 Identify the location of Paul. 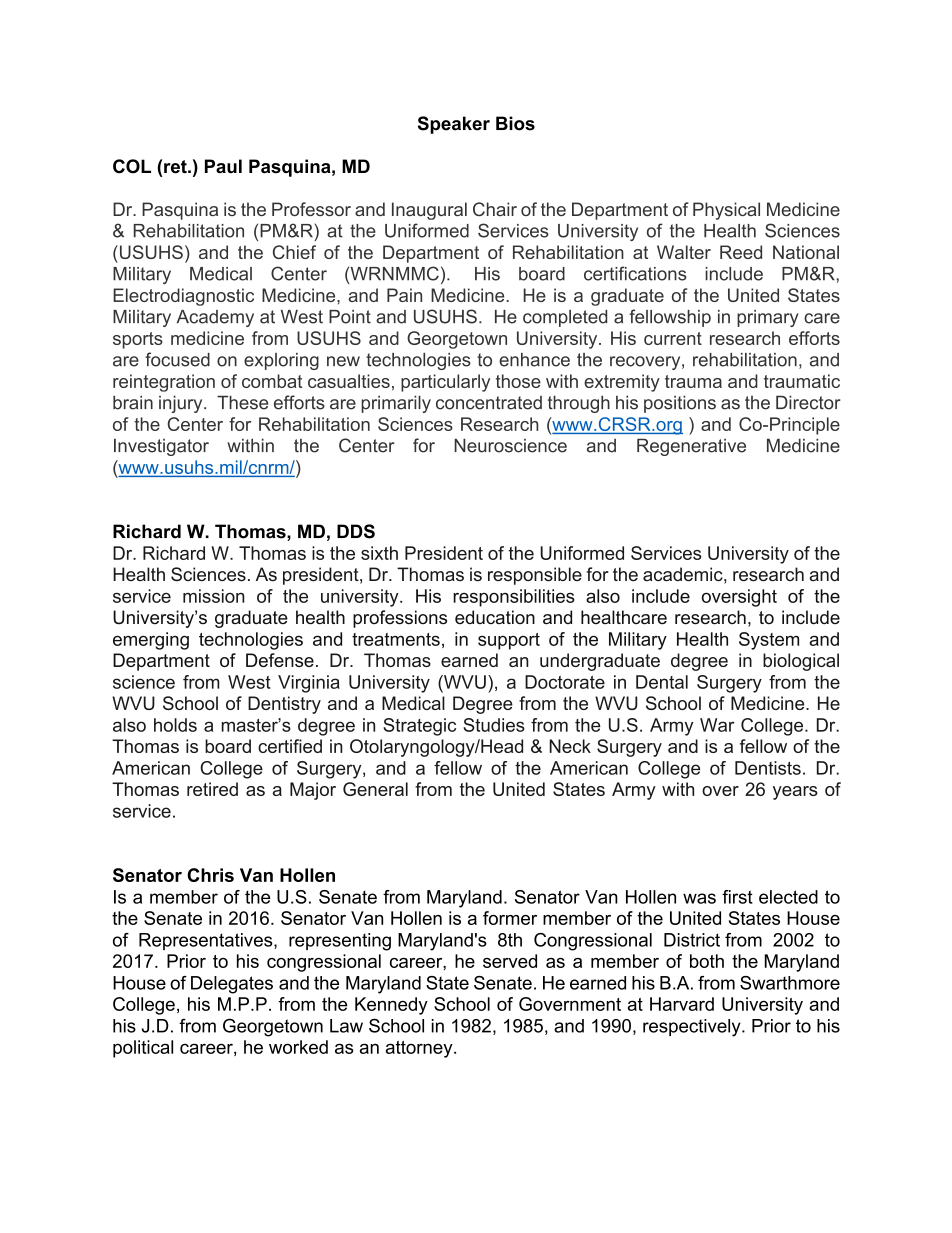
(223, 166).
